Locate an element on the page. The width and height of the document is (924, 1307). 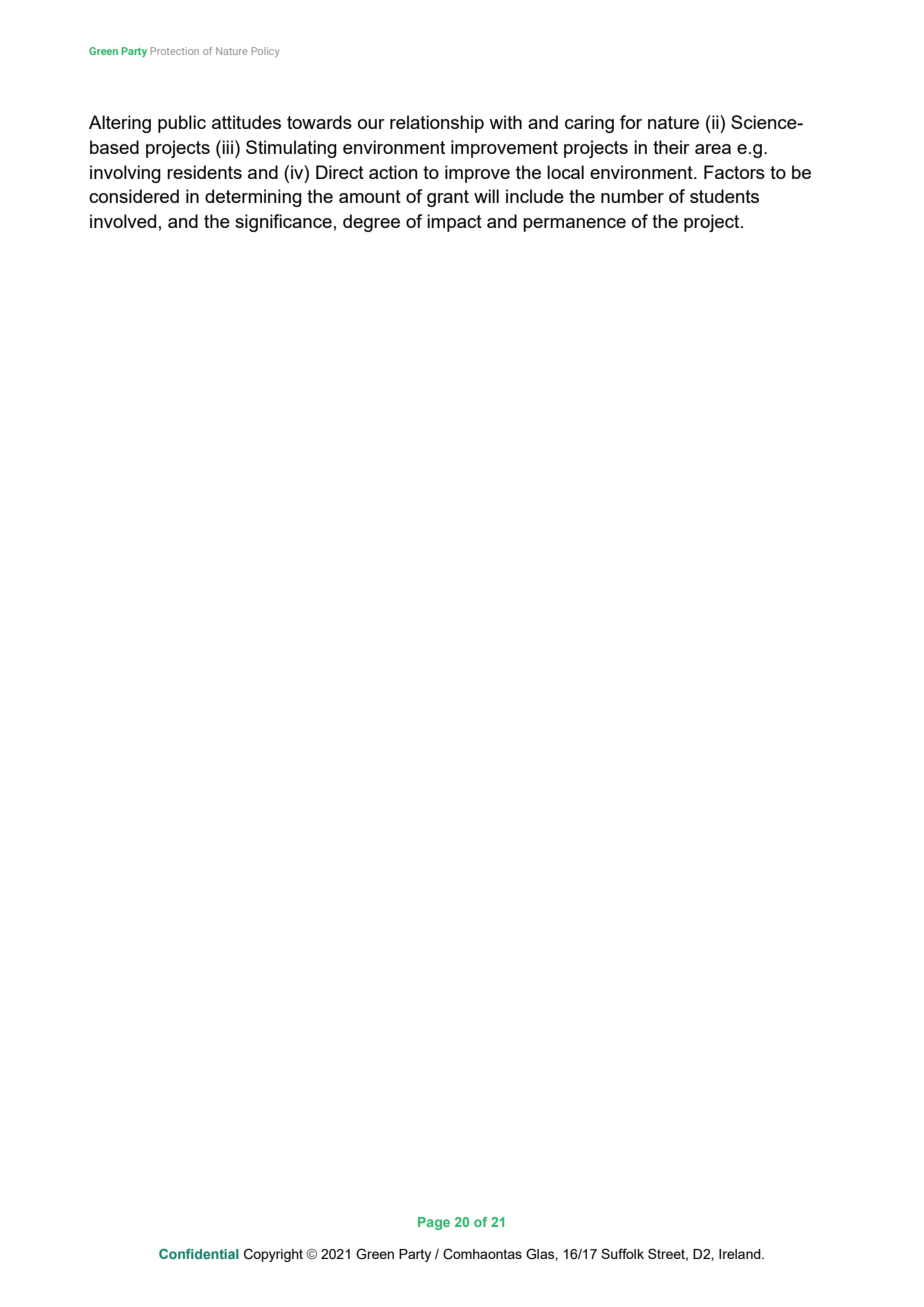
public is located at coordinates (182, 124).
